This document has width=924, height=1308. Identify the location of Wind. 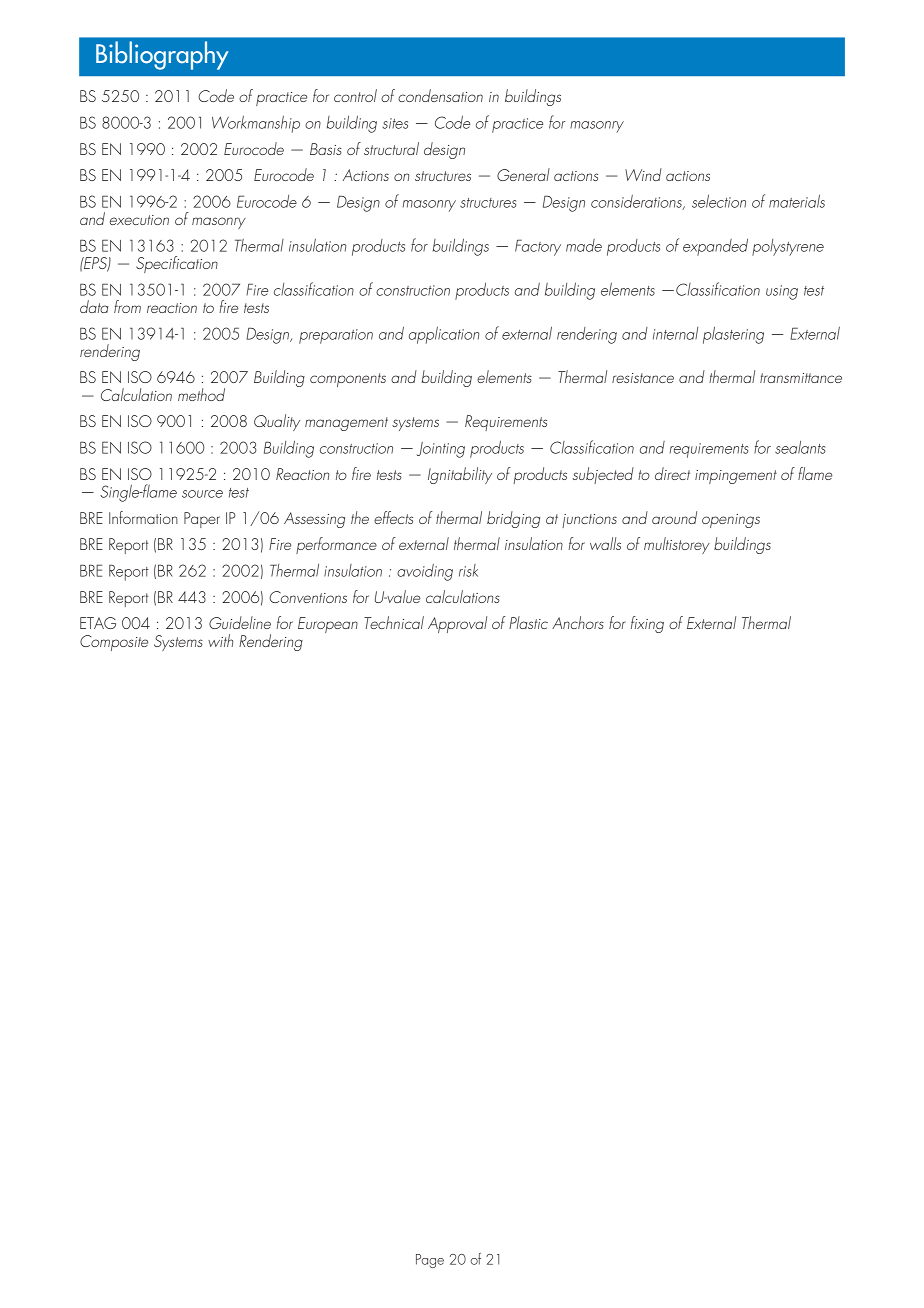
(643, 174).
